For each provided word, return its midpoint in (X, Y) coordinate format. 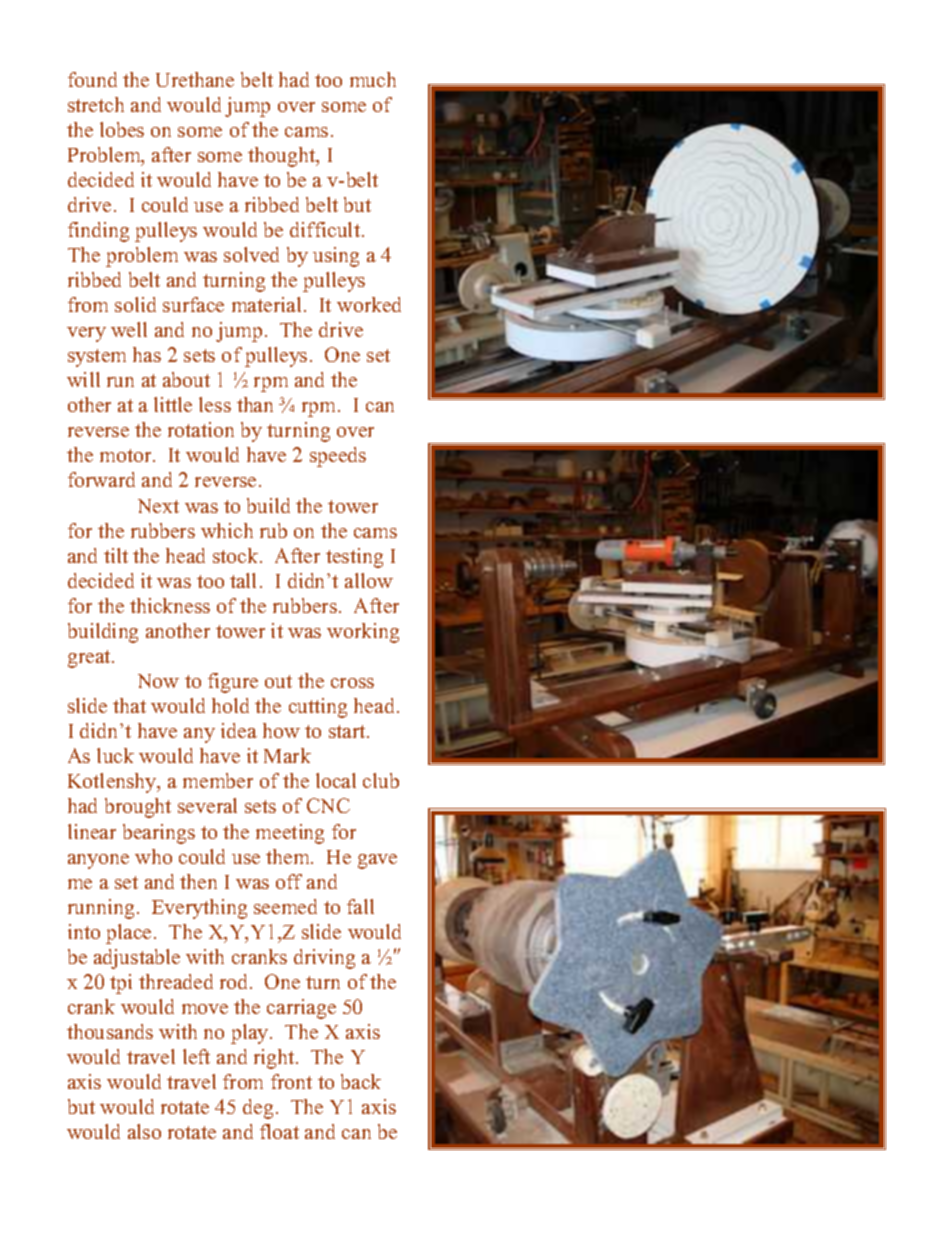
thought (283, 157)
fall (360, 906)
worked (369, 304)
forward (101, 479)
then (198, 881)
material (266, 304)
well (129, 329)
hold (230, 705)
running (101, 909)
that (129, 705)
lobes (122, 129)
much (373, 79)
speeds (338, 457)
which (227, 530)
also (144, 1131)
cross (352, 683)
